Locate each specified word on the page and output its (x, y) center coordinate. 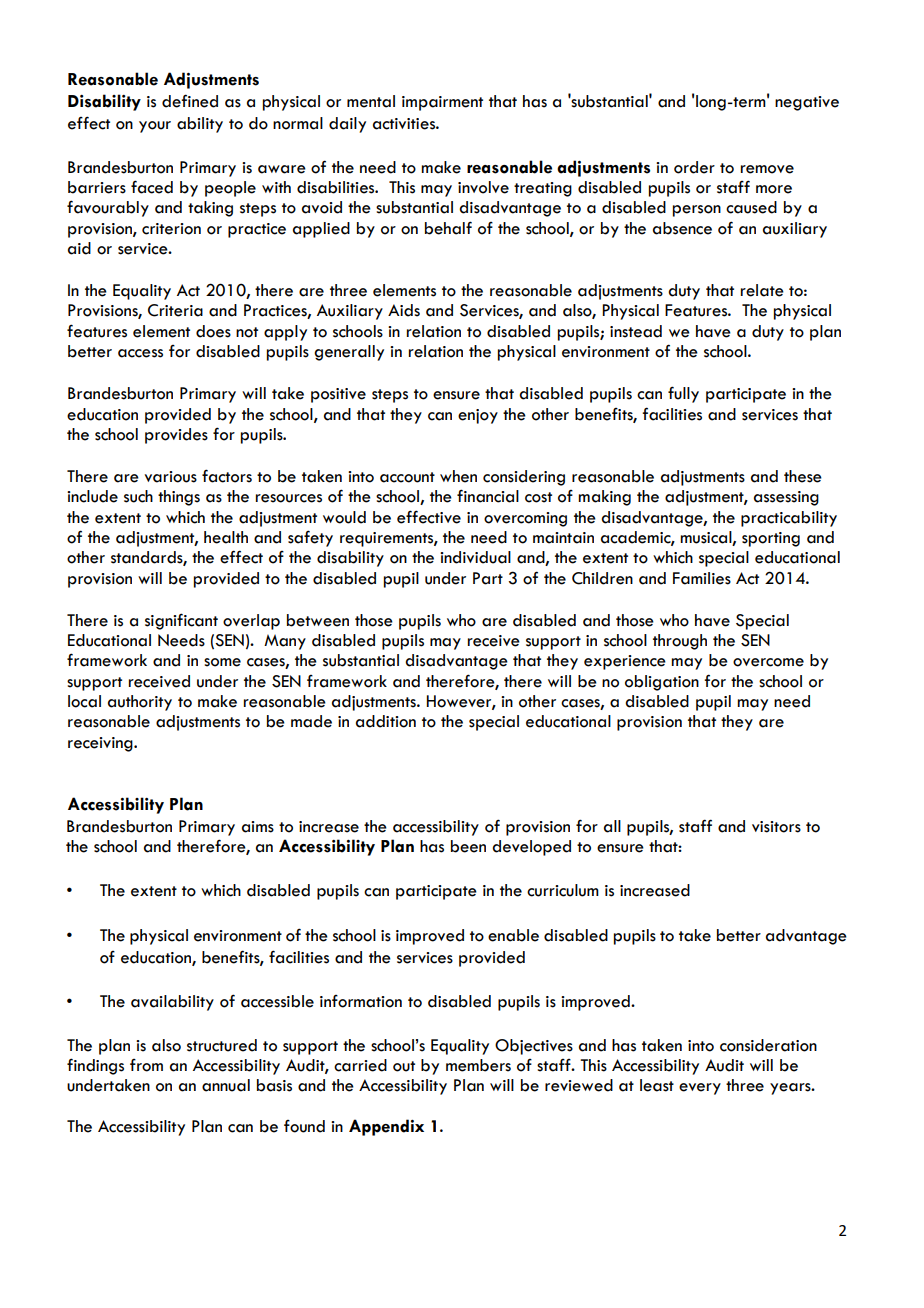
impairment (442, 103)
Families (702, 578)
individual (475, 557)
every (700, 1089)
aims (258, 827)
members (478, 1065)
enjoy (478, 416)
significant (181, 621)
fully (683, 394)
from (146, 1065)
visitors (776, 827)
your (155, 127)
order (694, 167)
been (468, 846)
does (213, 331)
